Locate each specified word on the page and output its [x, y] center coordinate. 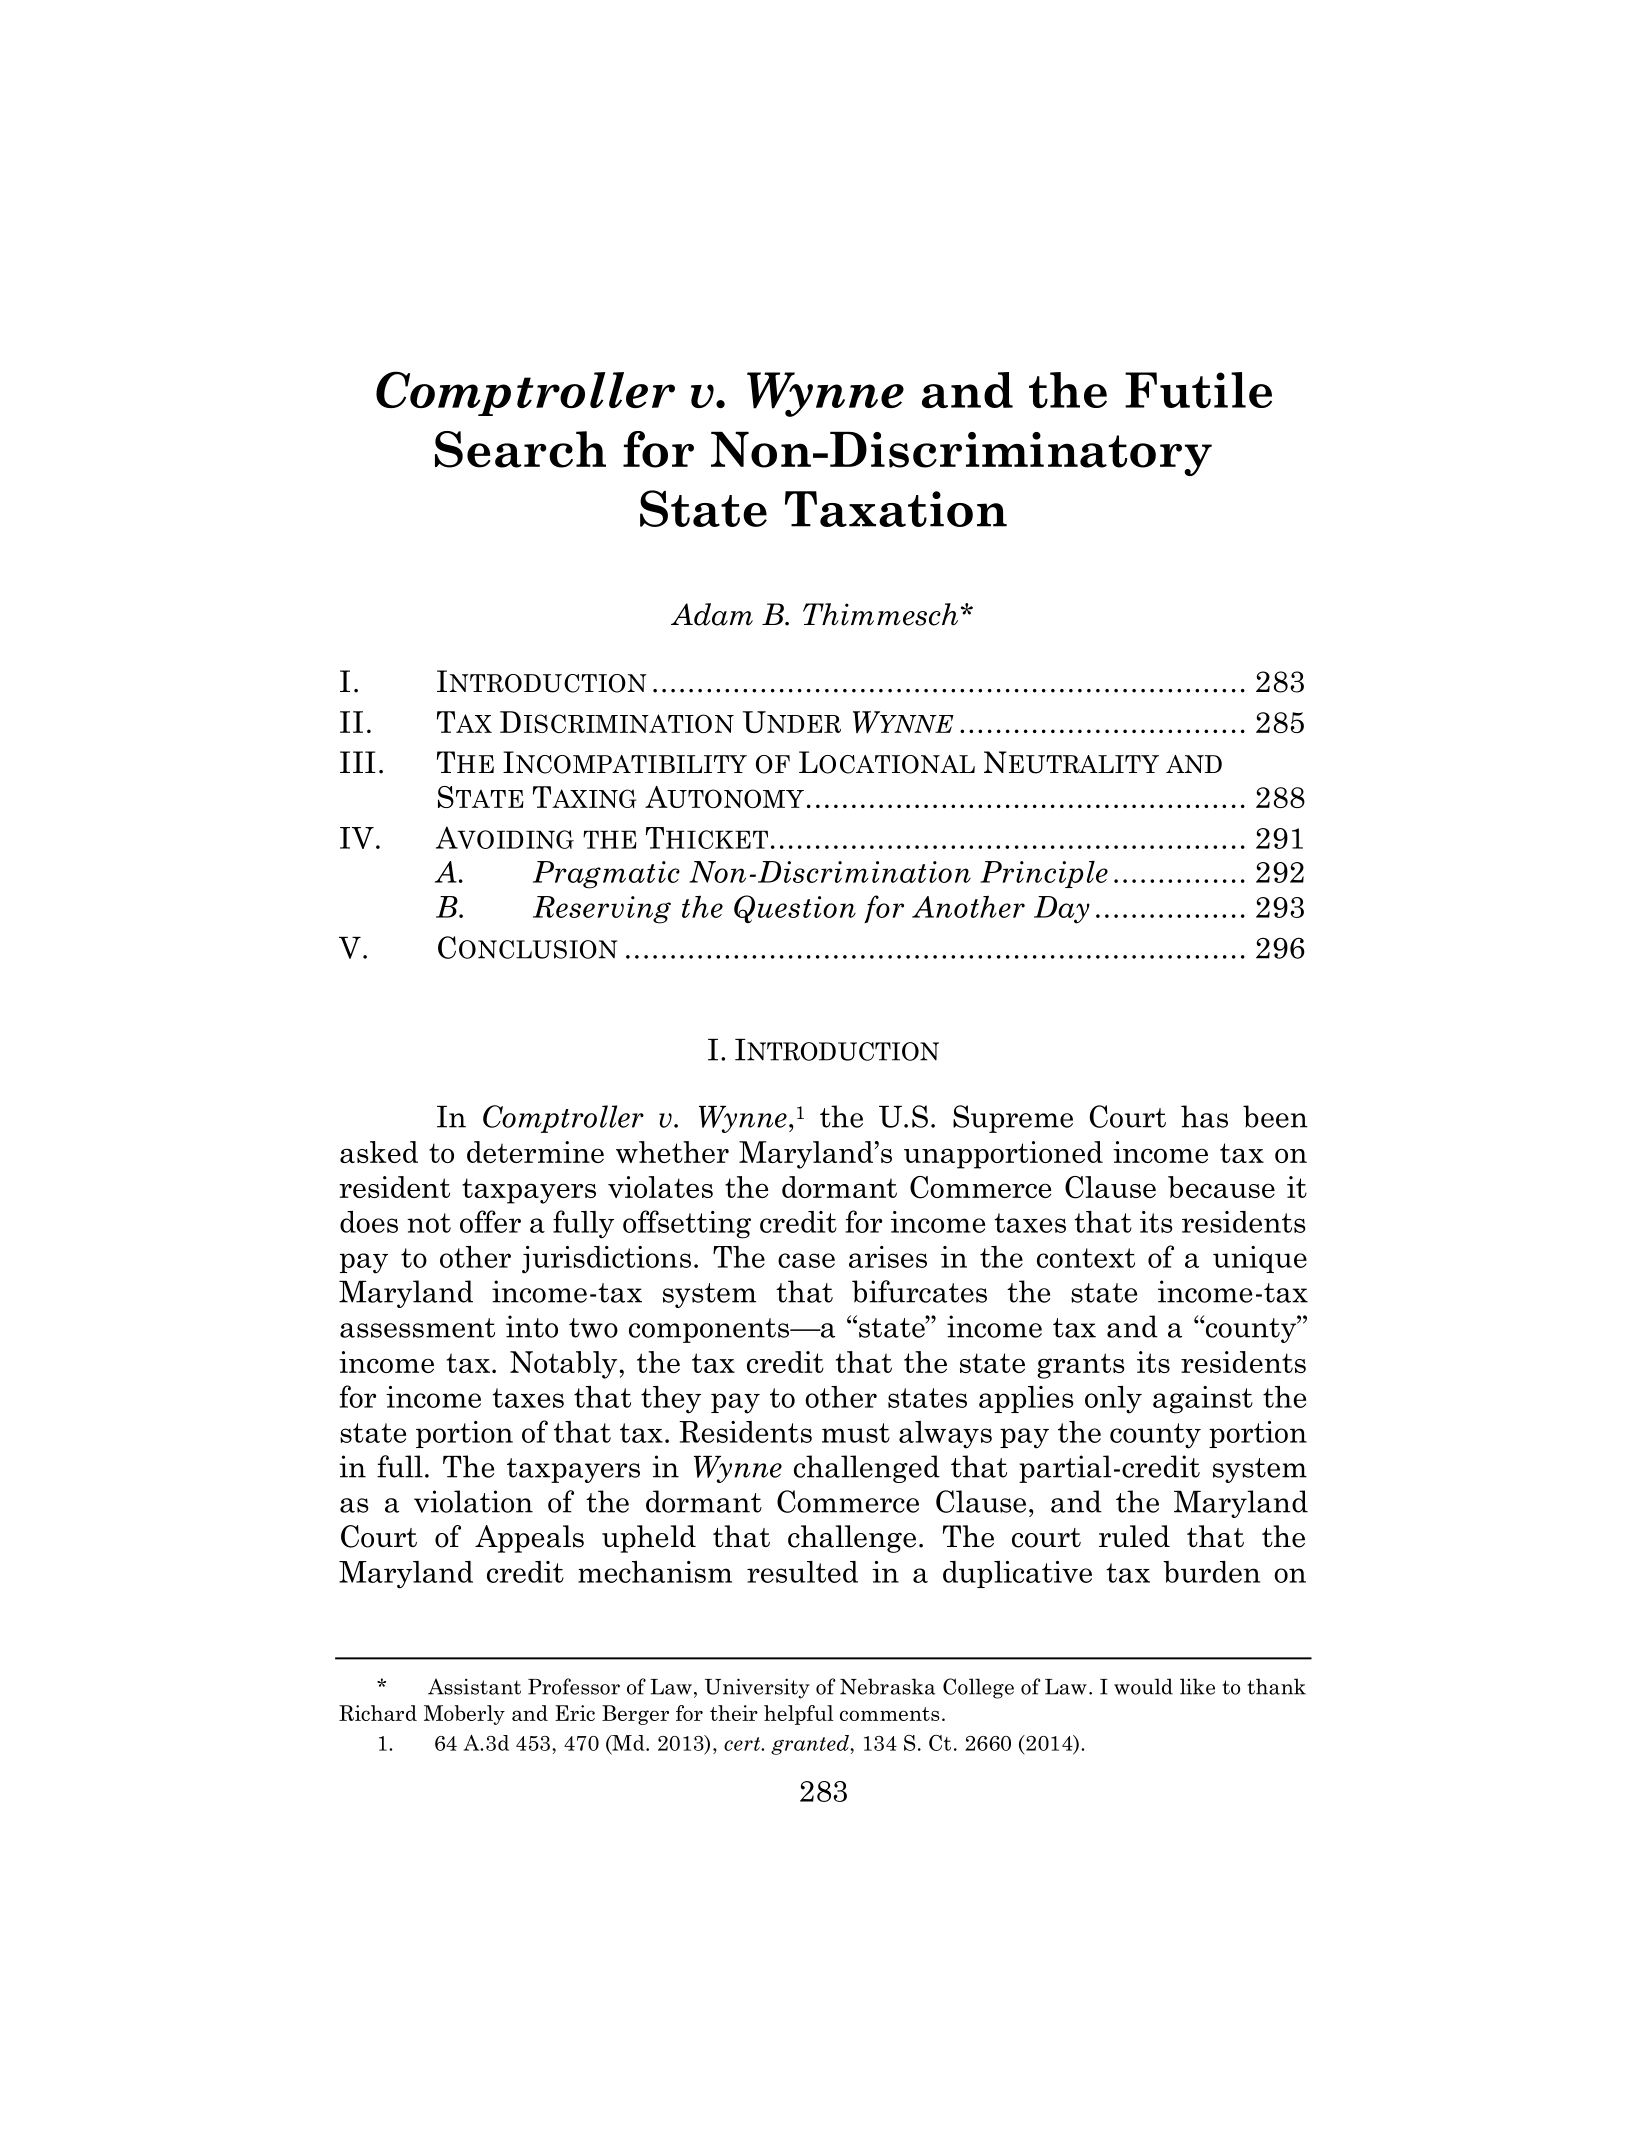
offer [490, 1221]
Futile [1198, 390]
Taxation [896, 509]
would [1143, 1686]
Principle [1044, 874]
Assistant [474, 1686]
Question [795, 909]
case [806, 1260]
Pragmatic [606, 875]
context [1086, 1258]
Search [520, 449]
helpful [798, 1715]
